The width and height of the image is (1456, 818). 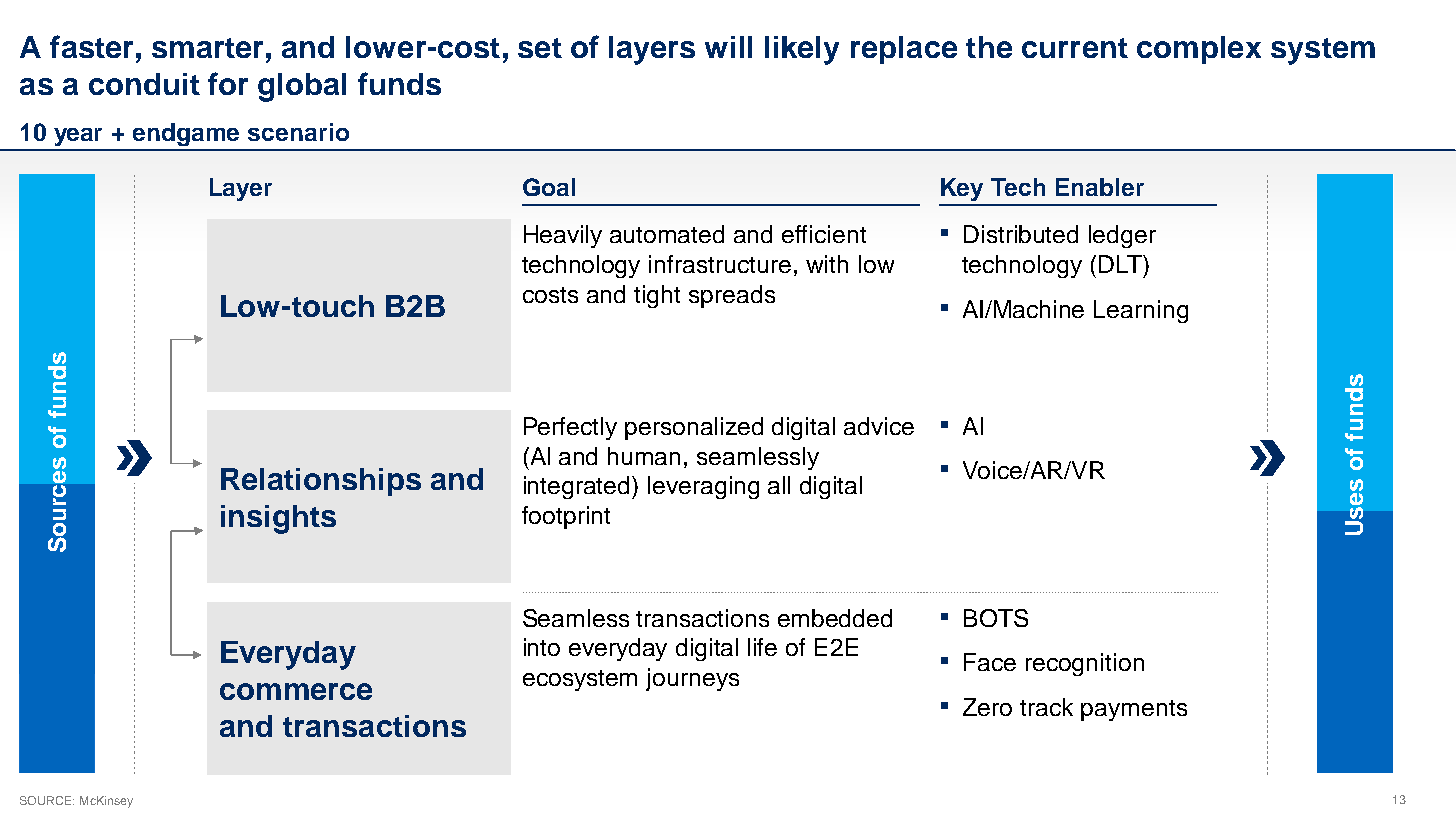 What do you see at coordinates (296, 691) in the image?
I see `commerce` at bounding box center [296, 691].
